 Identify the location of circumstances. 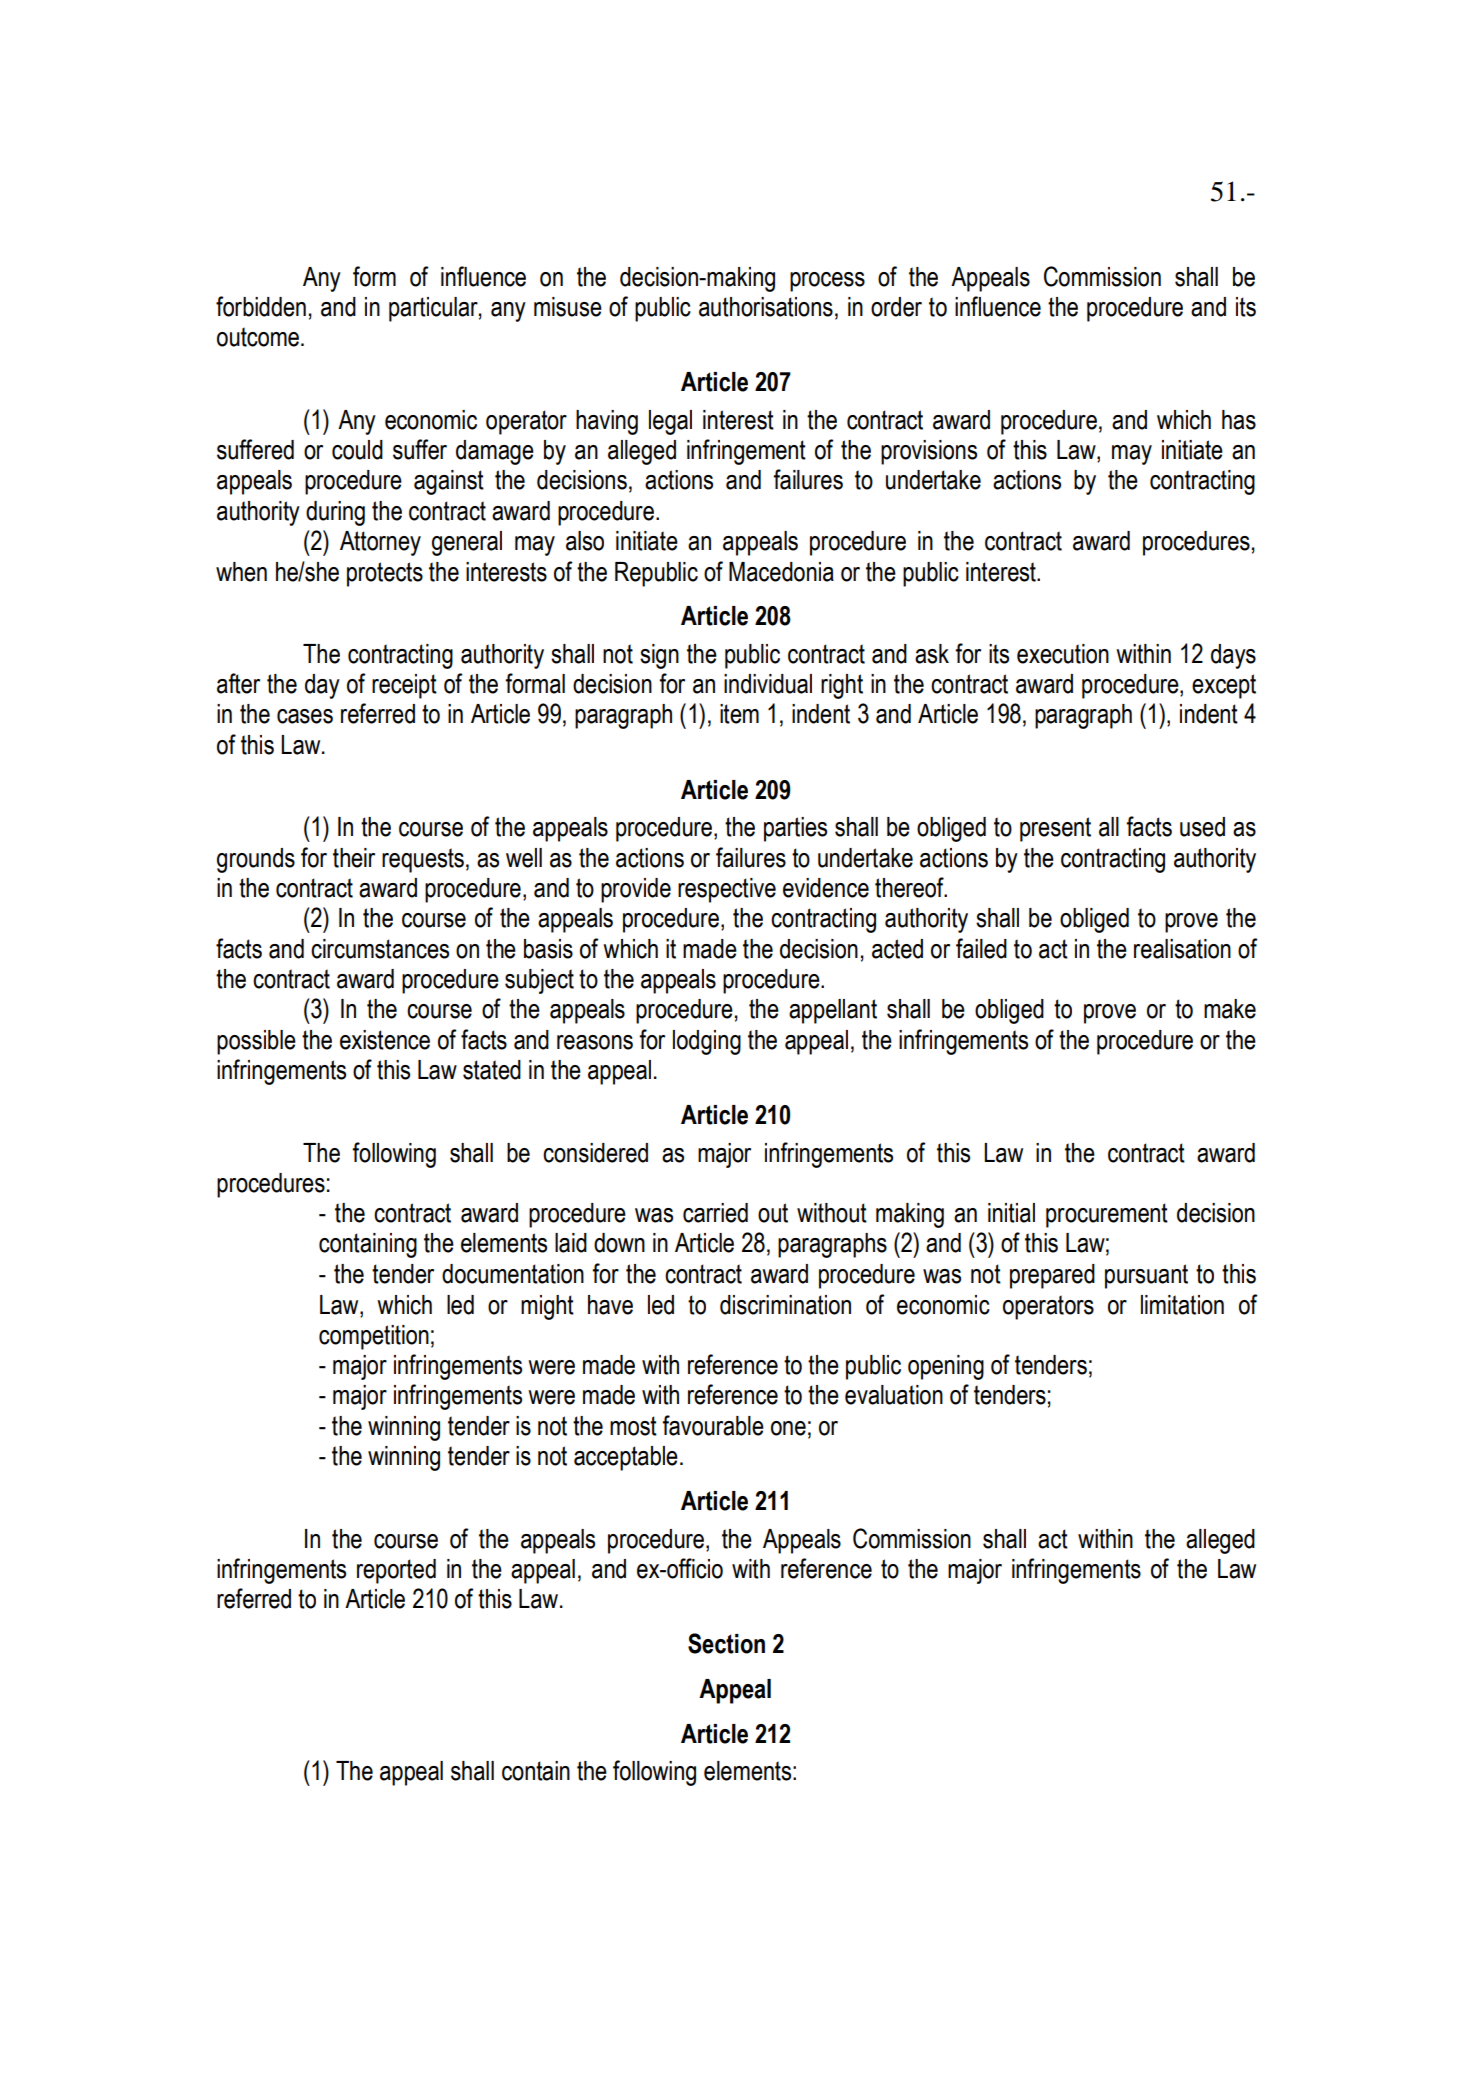
(380, 949).
